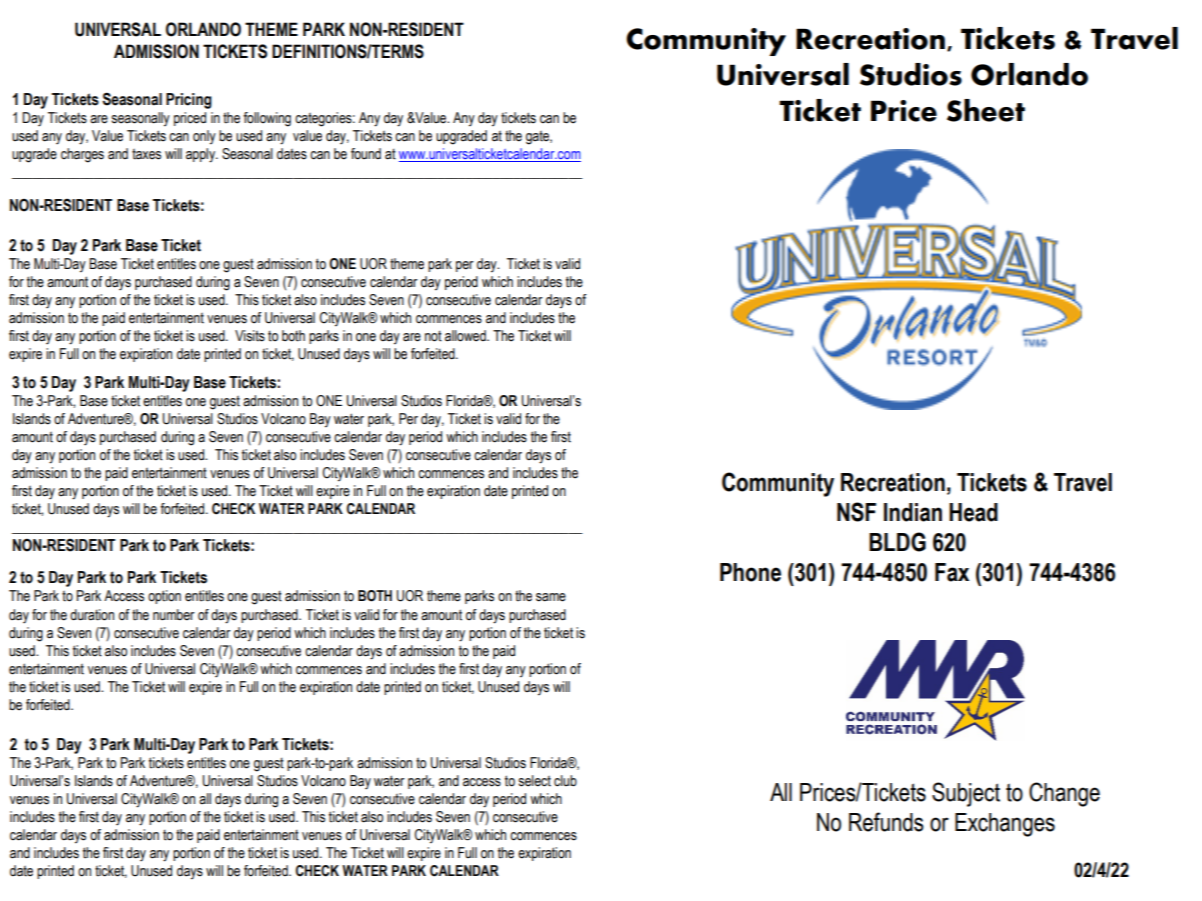  I want to click on allowed, so click(466, 336).
